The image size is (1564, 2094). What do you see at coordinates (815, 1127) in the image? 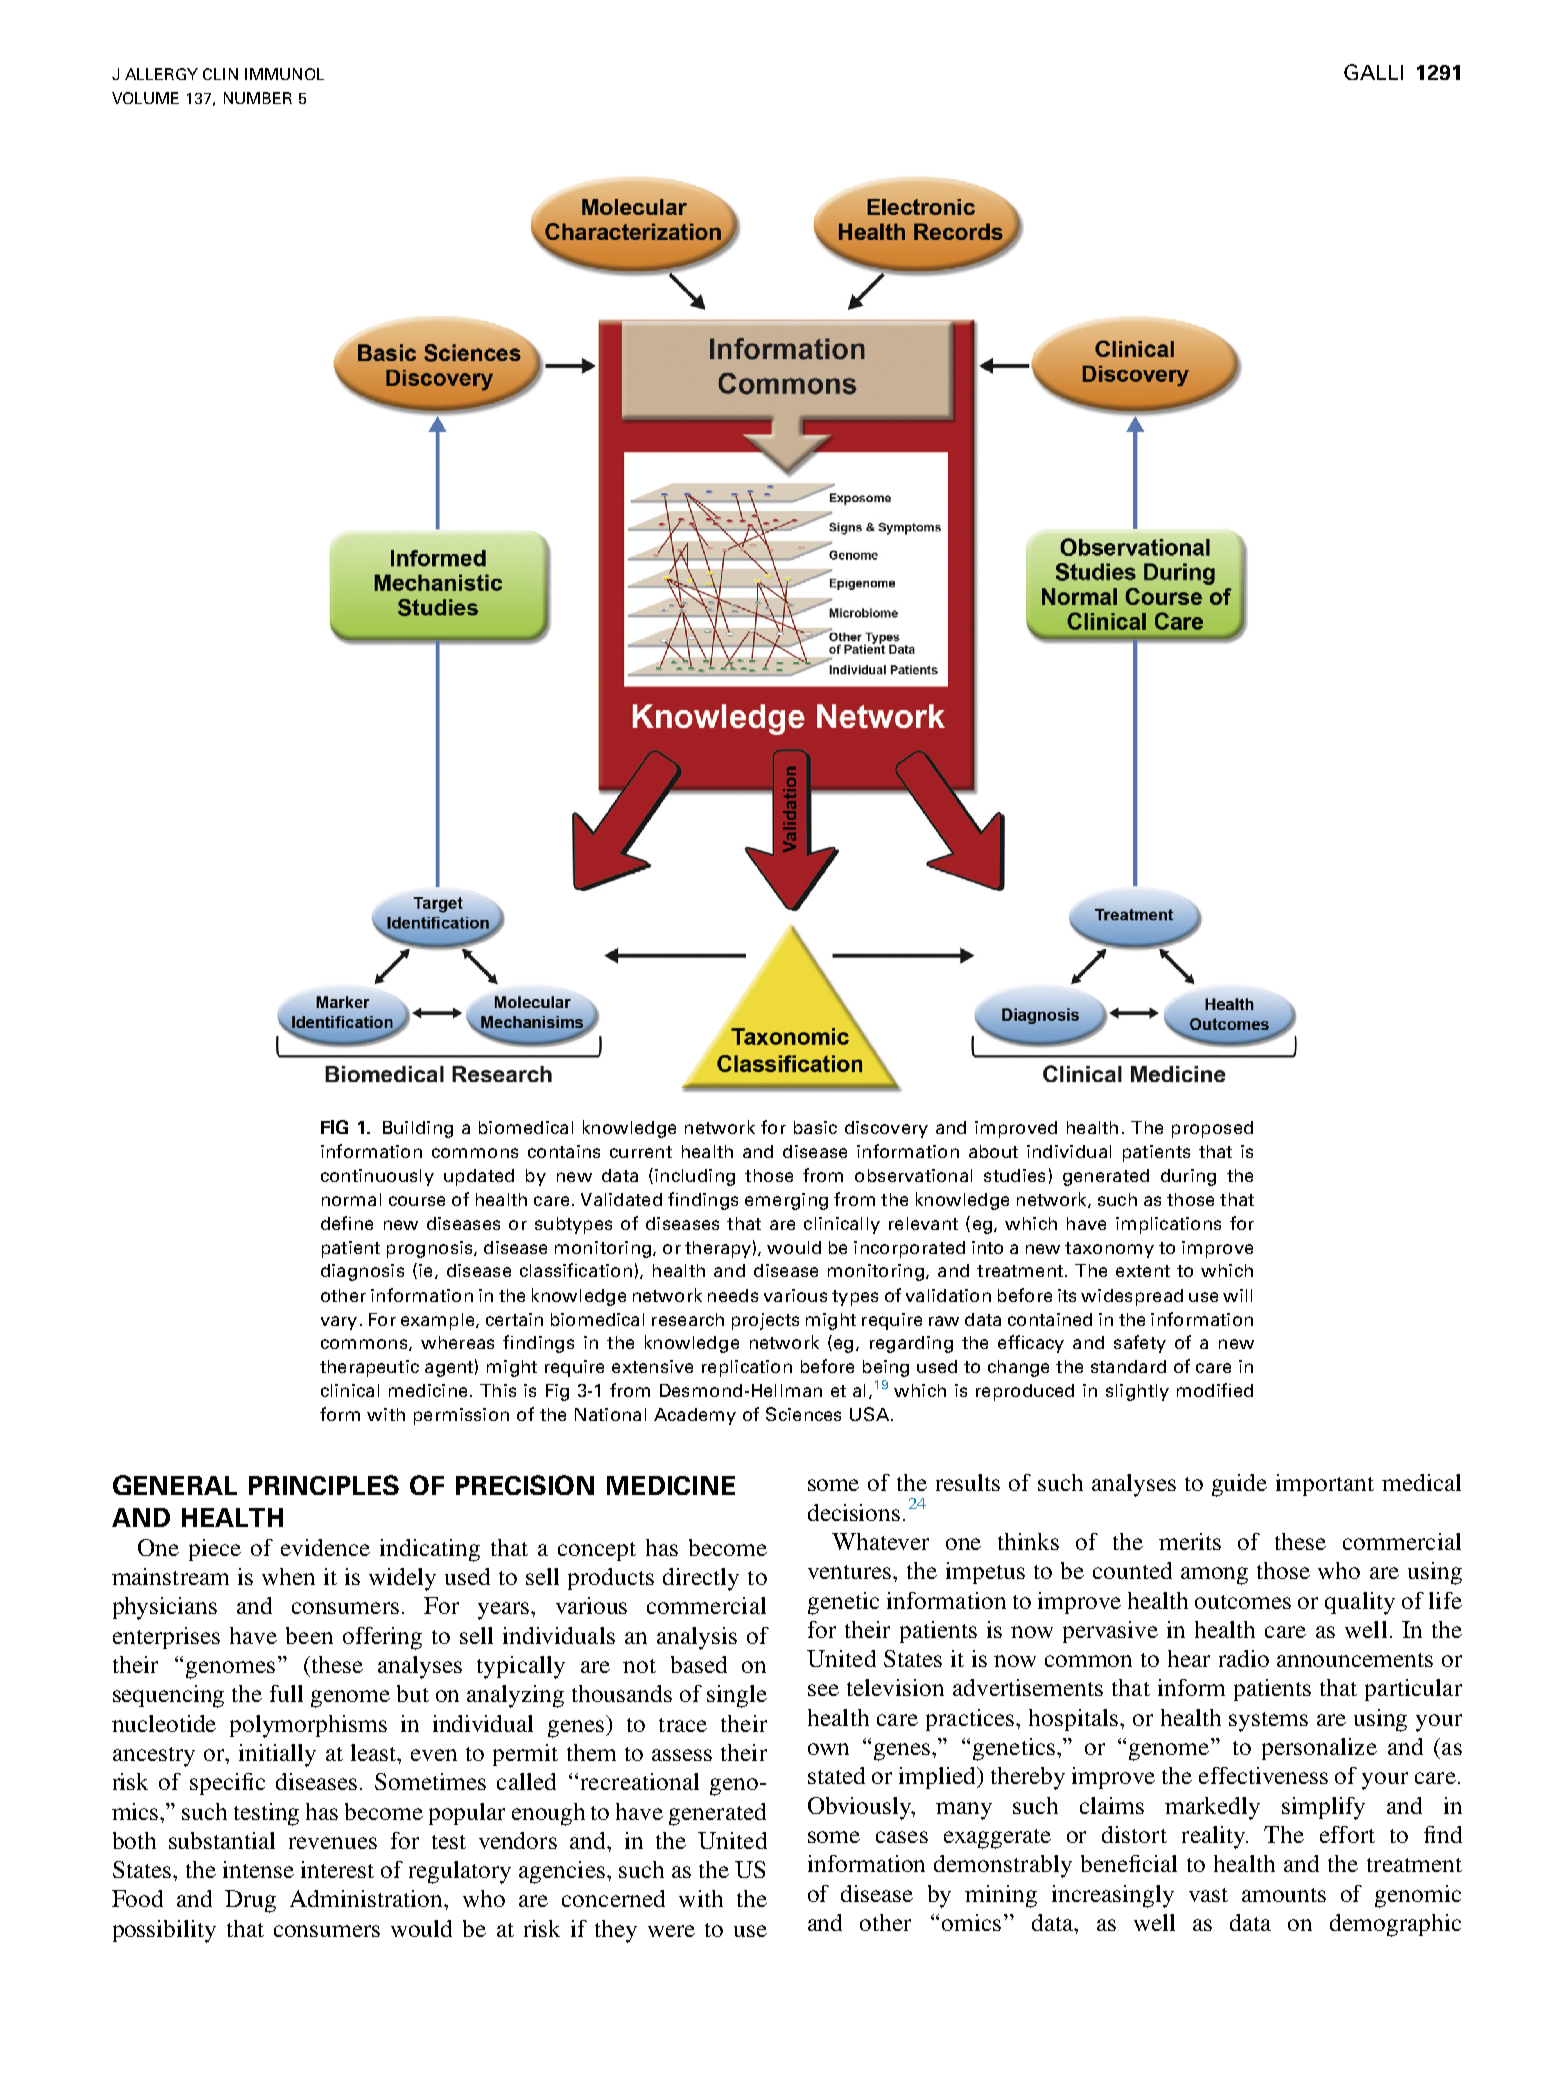
I see `basic` at bounding box center [815, 1127].
